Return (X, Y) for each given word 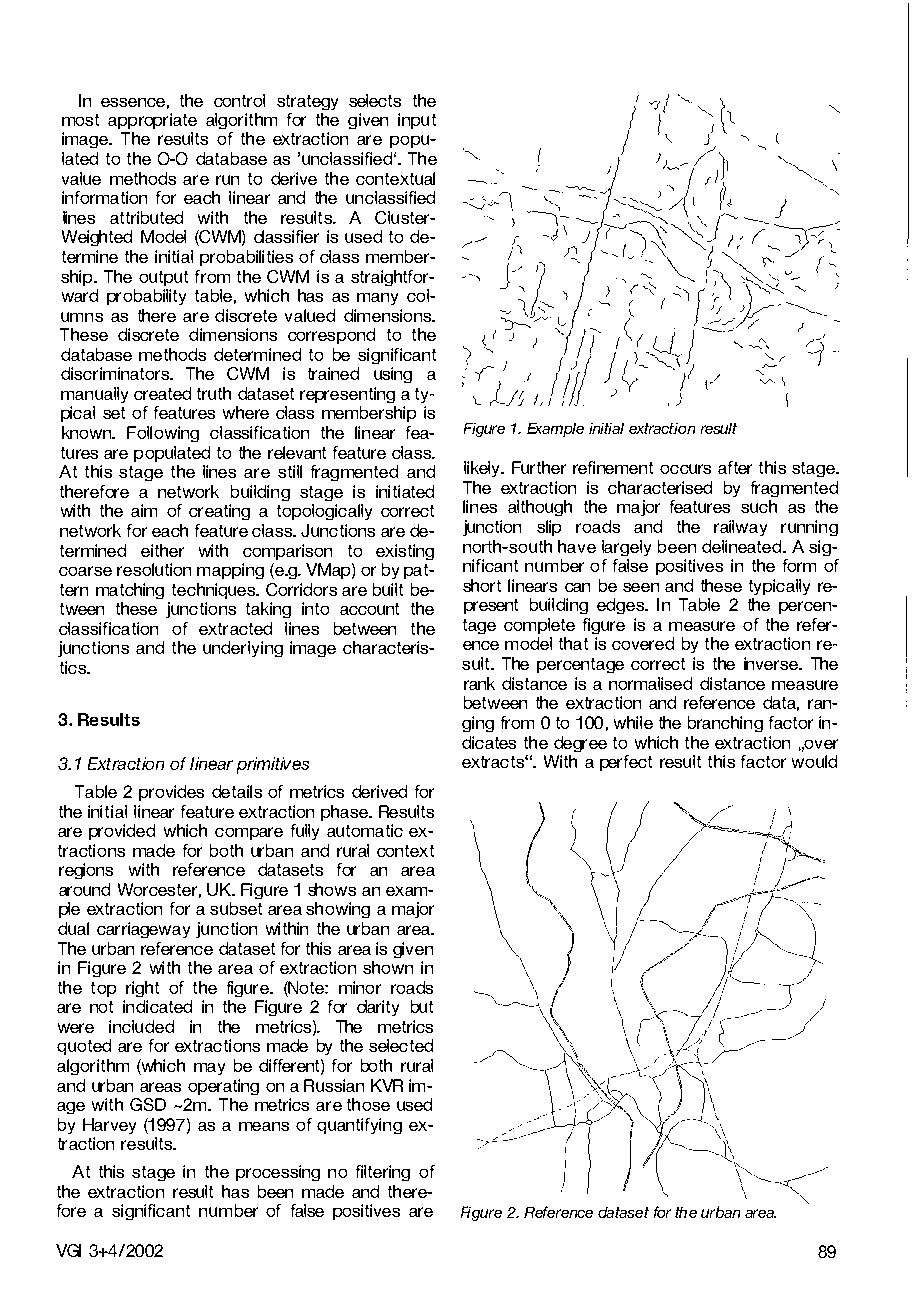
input (417, 121)
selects (375, 100)
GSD (148, 1104)
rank (479, 683)
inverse (772, 663)
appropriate (152, 121)
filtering (383, 1173)
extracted (235, 628)
